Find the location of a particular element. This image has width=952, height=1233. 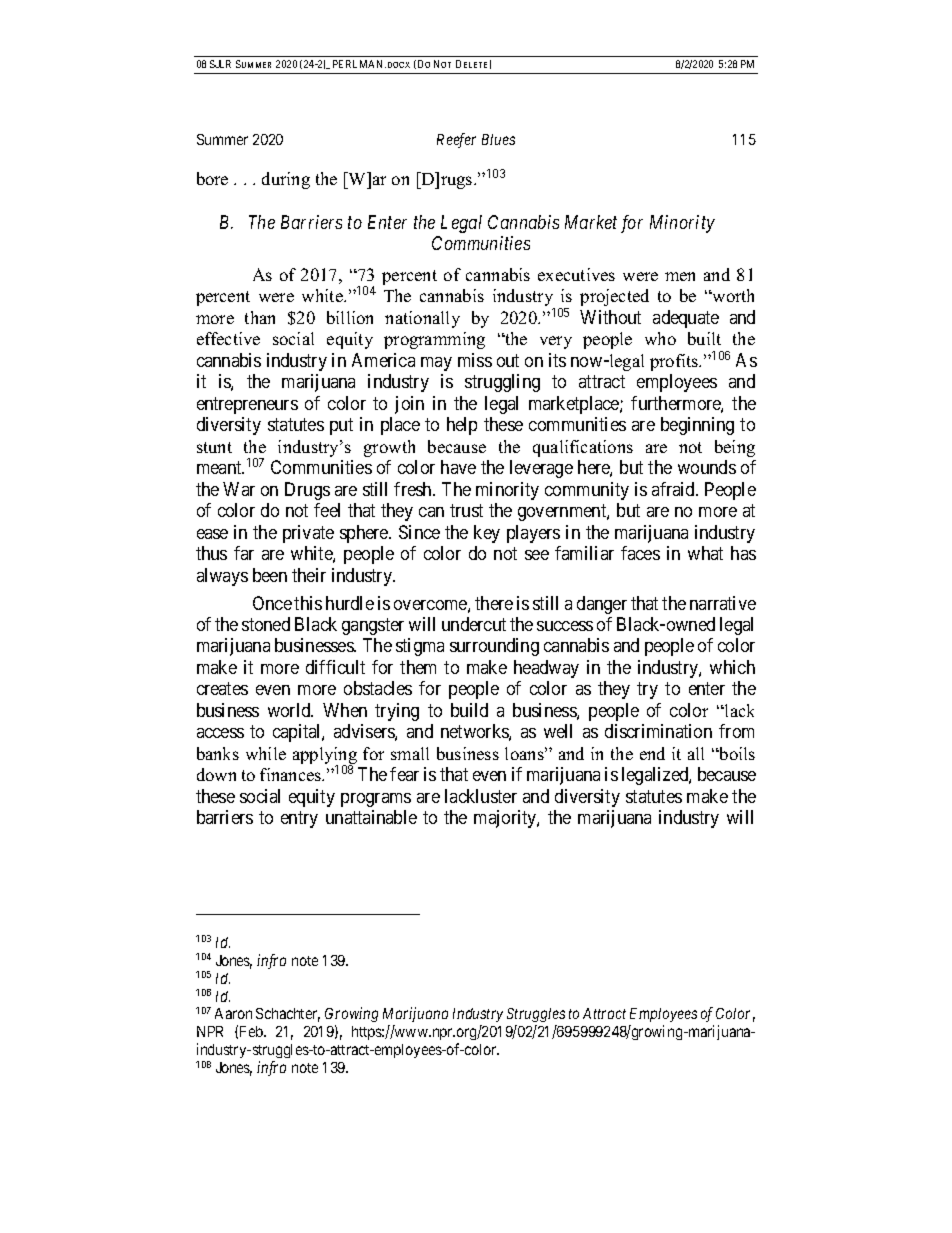

end is located at coordinates (652, 753).
